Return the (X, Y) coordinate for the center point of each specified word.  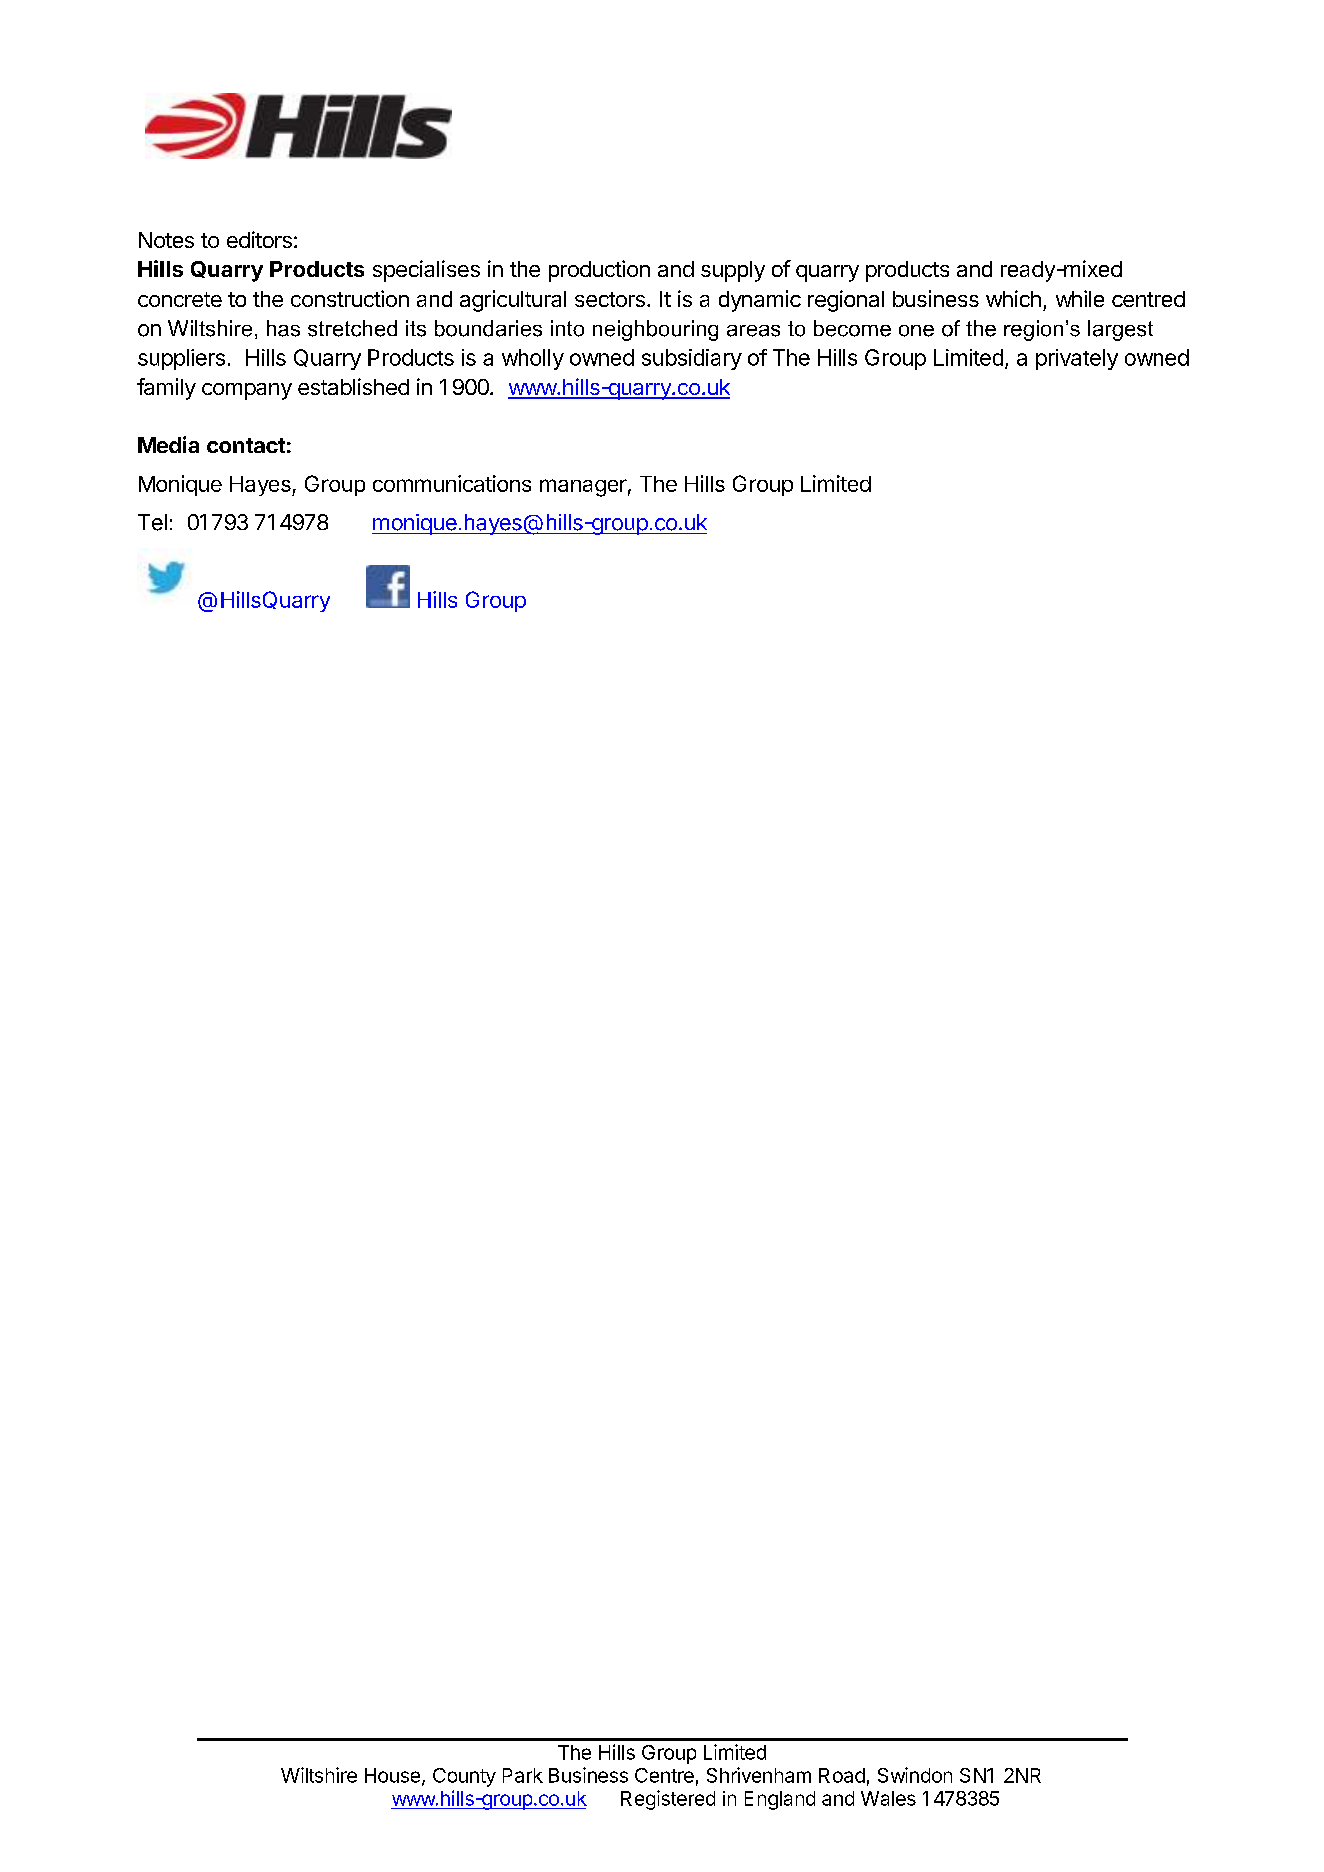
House (392, 1775)
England (780, 1800)
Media (168, 444)
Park (523, 1775)
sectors (610, 299)
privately (1077, 359)
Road (842, 1775)
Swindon (915, 1775)
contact (246, 445)
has (283, 328)
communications (452, 483)
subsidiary (692, 359)
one (916, 331)
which (1013, 298)
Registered (668, 1800)
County (464, 1777)
